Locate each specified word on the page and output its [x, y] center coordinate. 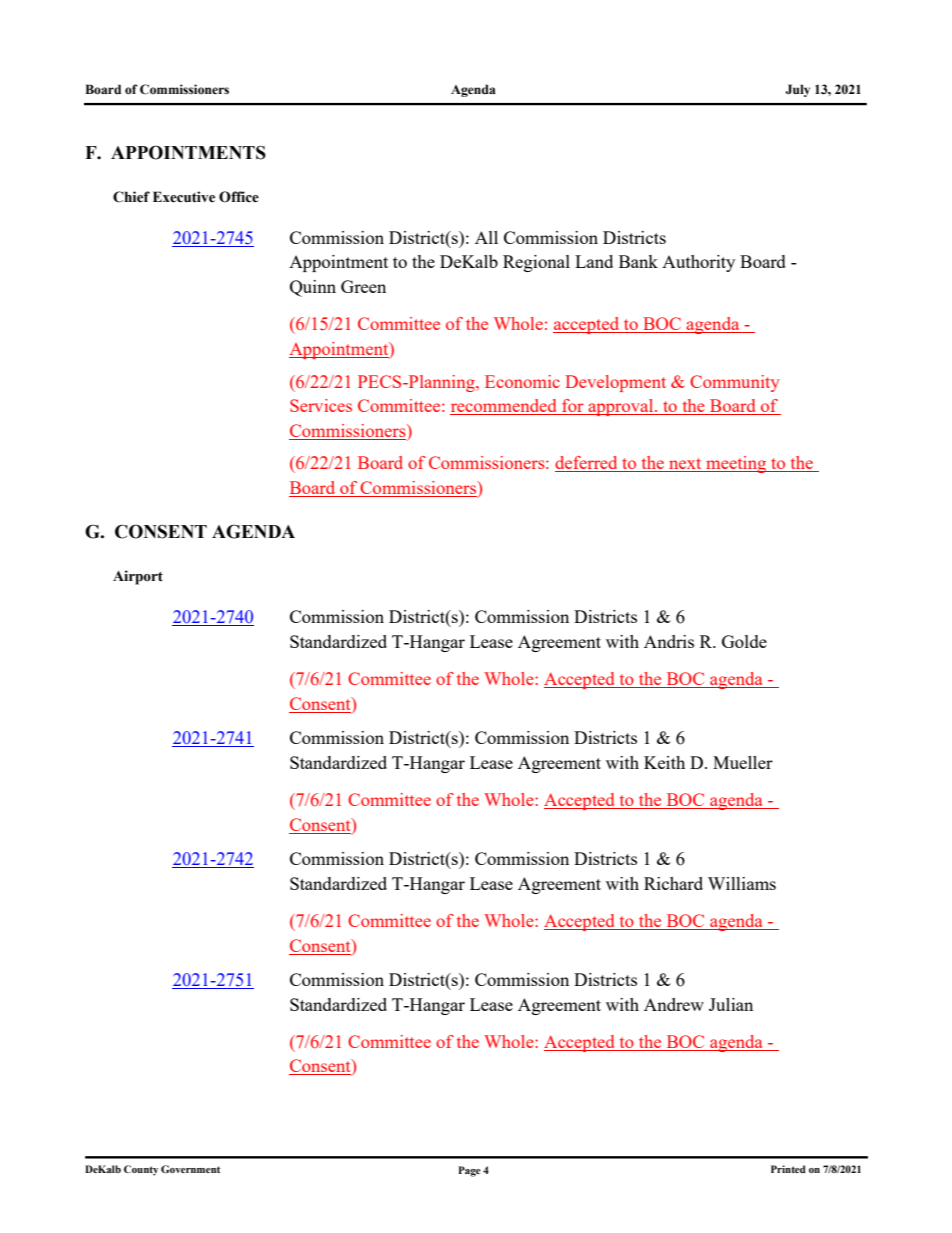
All [486, 237]
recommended [504, 407]
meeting [736, 464]
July [797, 90]
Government [190, 1169]
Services [321, 405]
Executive [184, 197]
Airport [138, 577]
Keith [664, 762]
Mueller [743, 762]
